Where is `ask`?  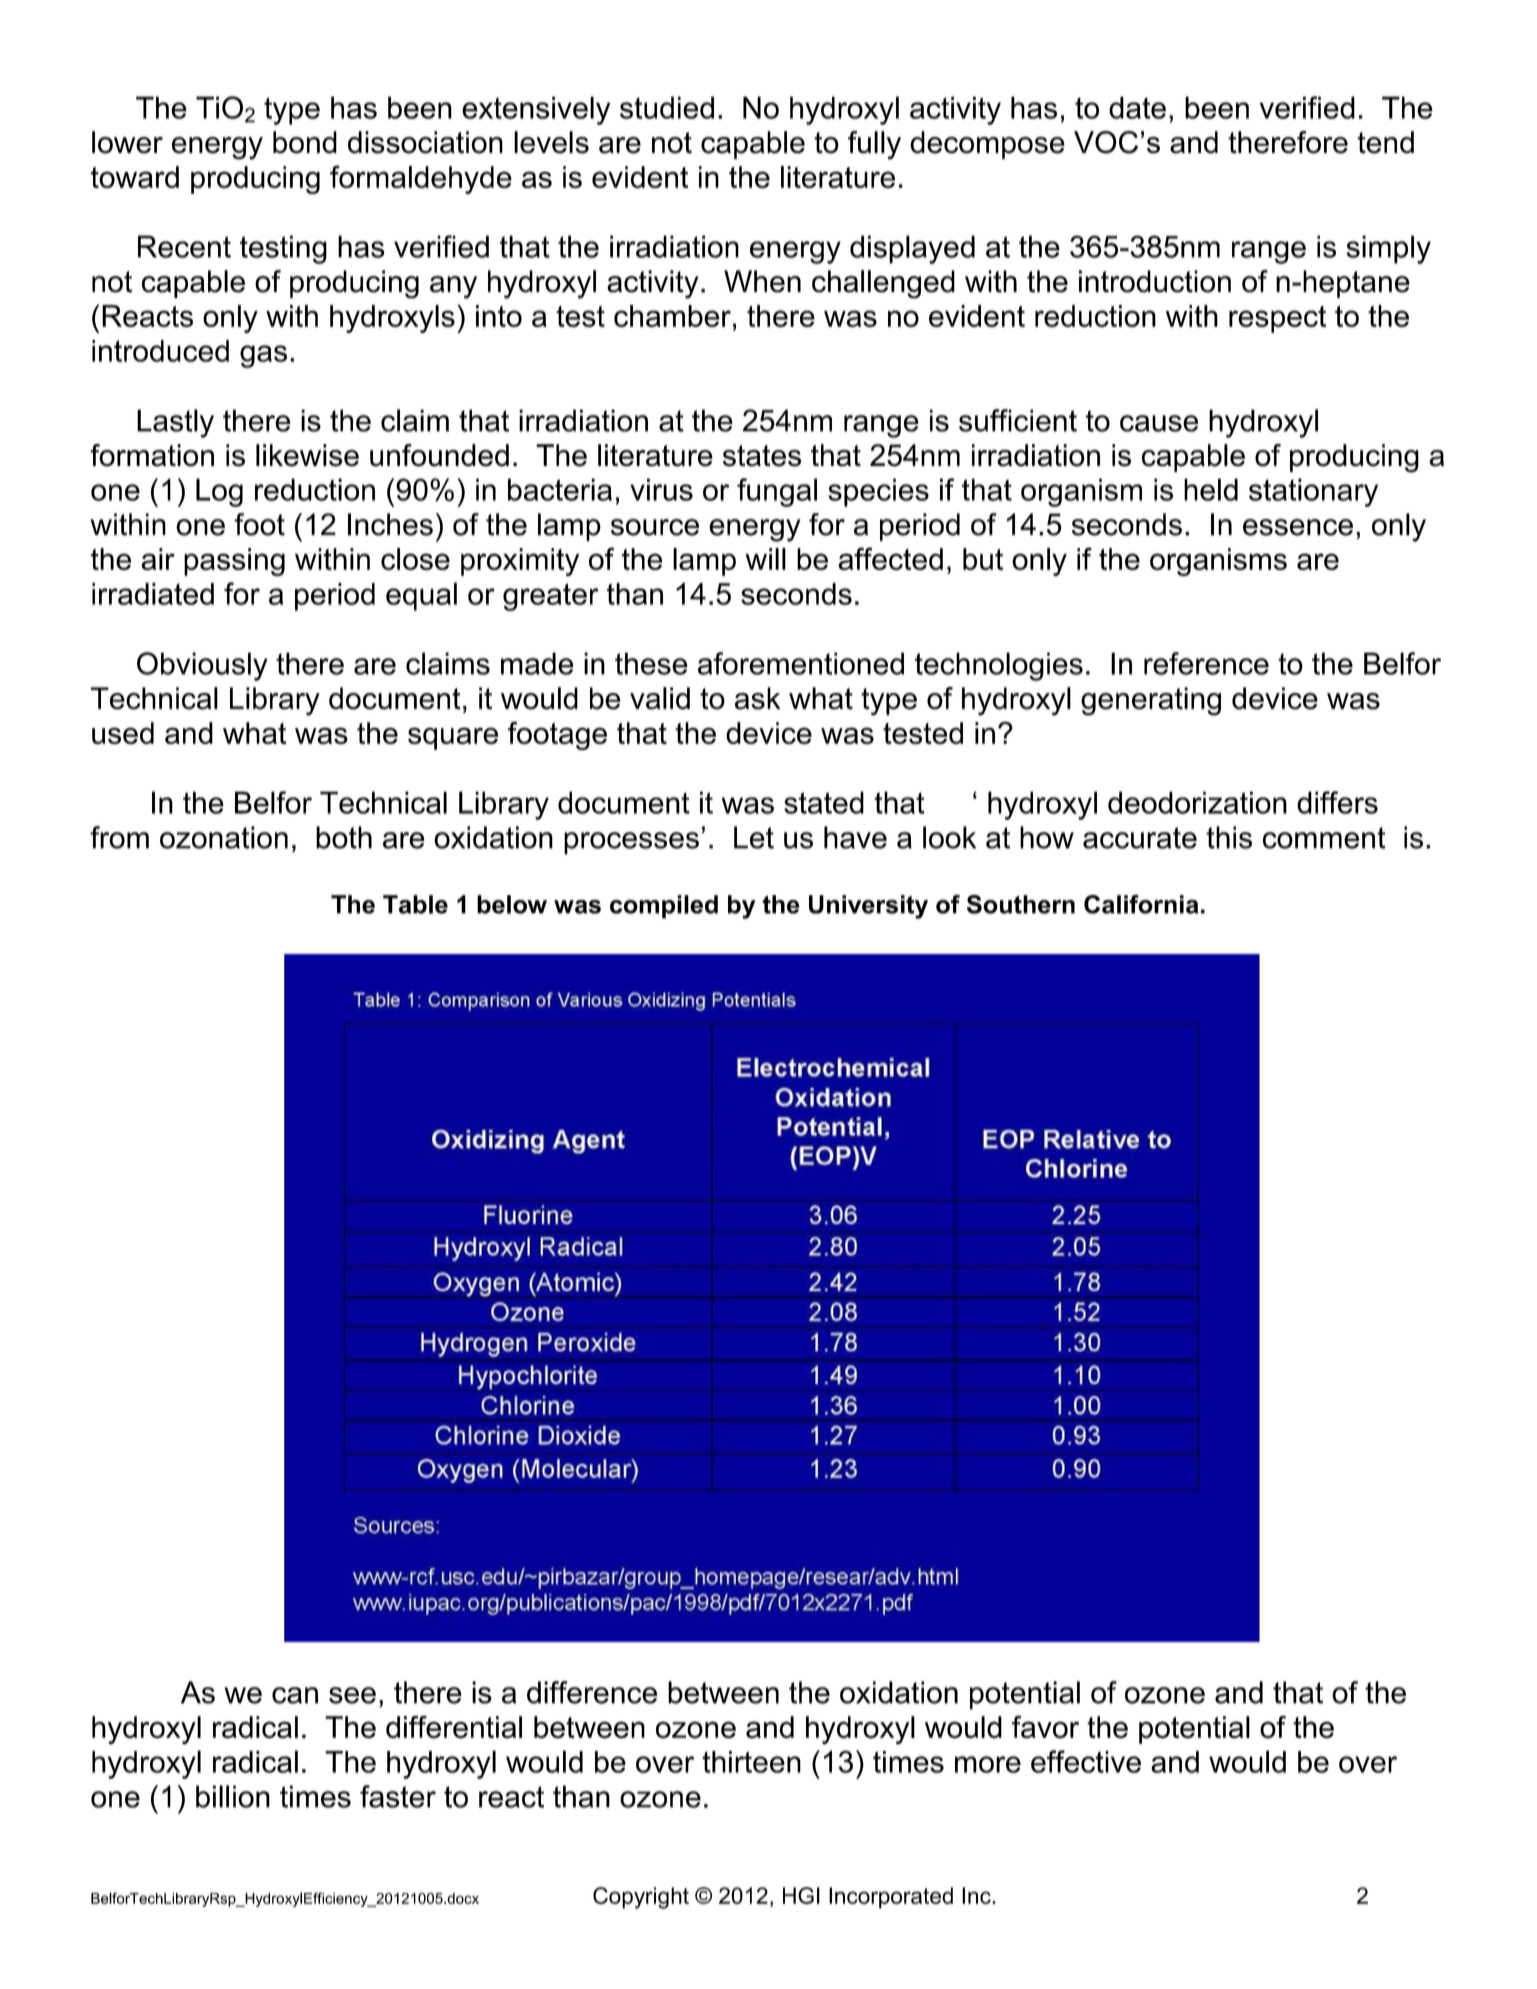
ask is located at coordinates (758, 698).
